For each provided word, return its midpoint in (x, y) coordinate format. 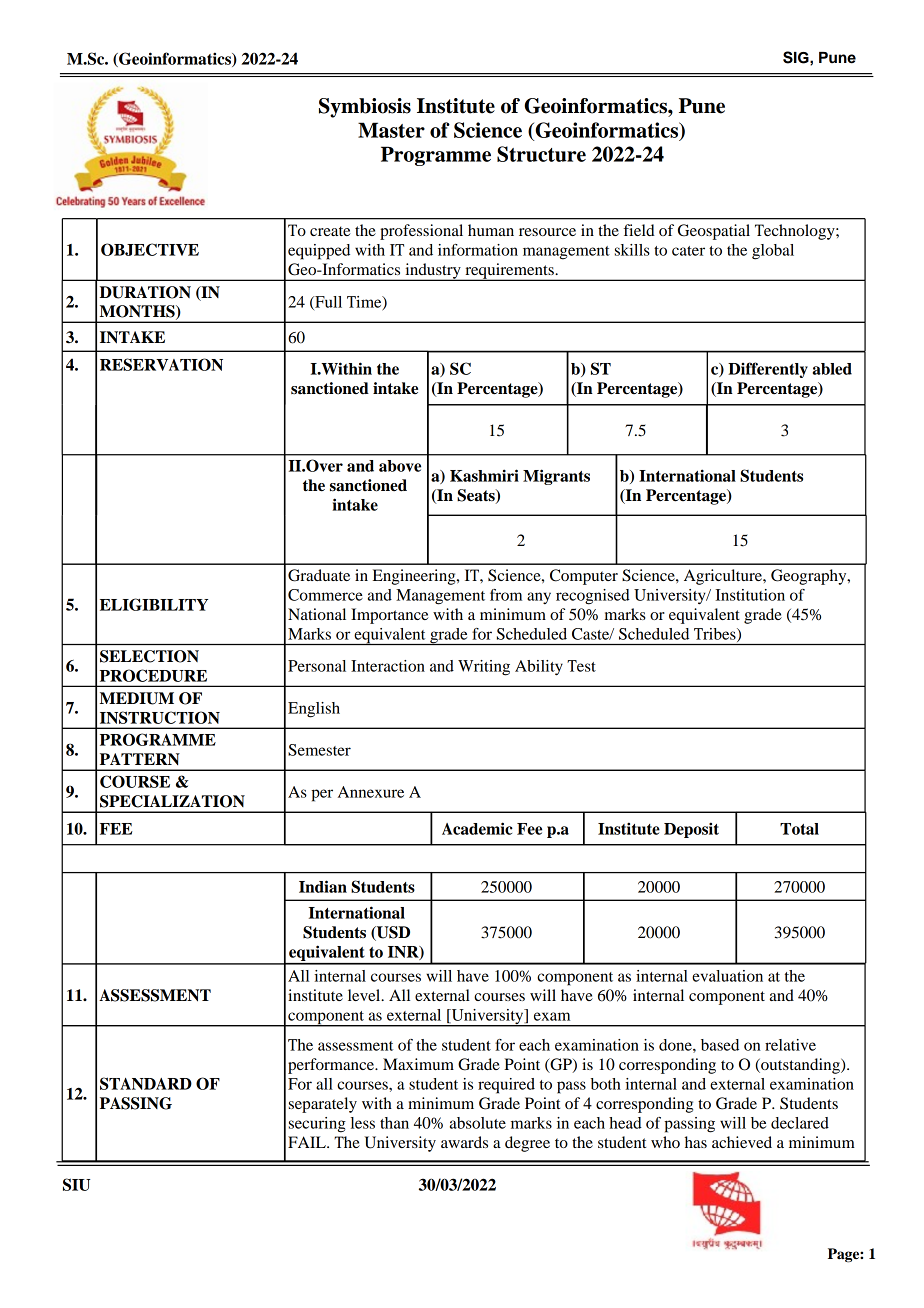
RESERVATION (161, 364)
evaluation (727, 976)
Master (391, 130)
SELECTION (149, 656)
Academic (477, 828)
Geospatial (714, 232)
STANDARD (146, 1083)
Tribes (716, 635)
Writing (484, 668)
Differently (768, 370)
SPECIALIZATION (172, 801)
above (400, 466)
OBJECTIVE (150, 249)
